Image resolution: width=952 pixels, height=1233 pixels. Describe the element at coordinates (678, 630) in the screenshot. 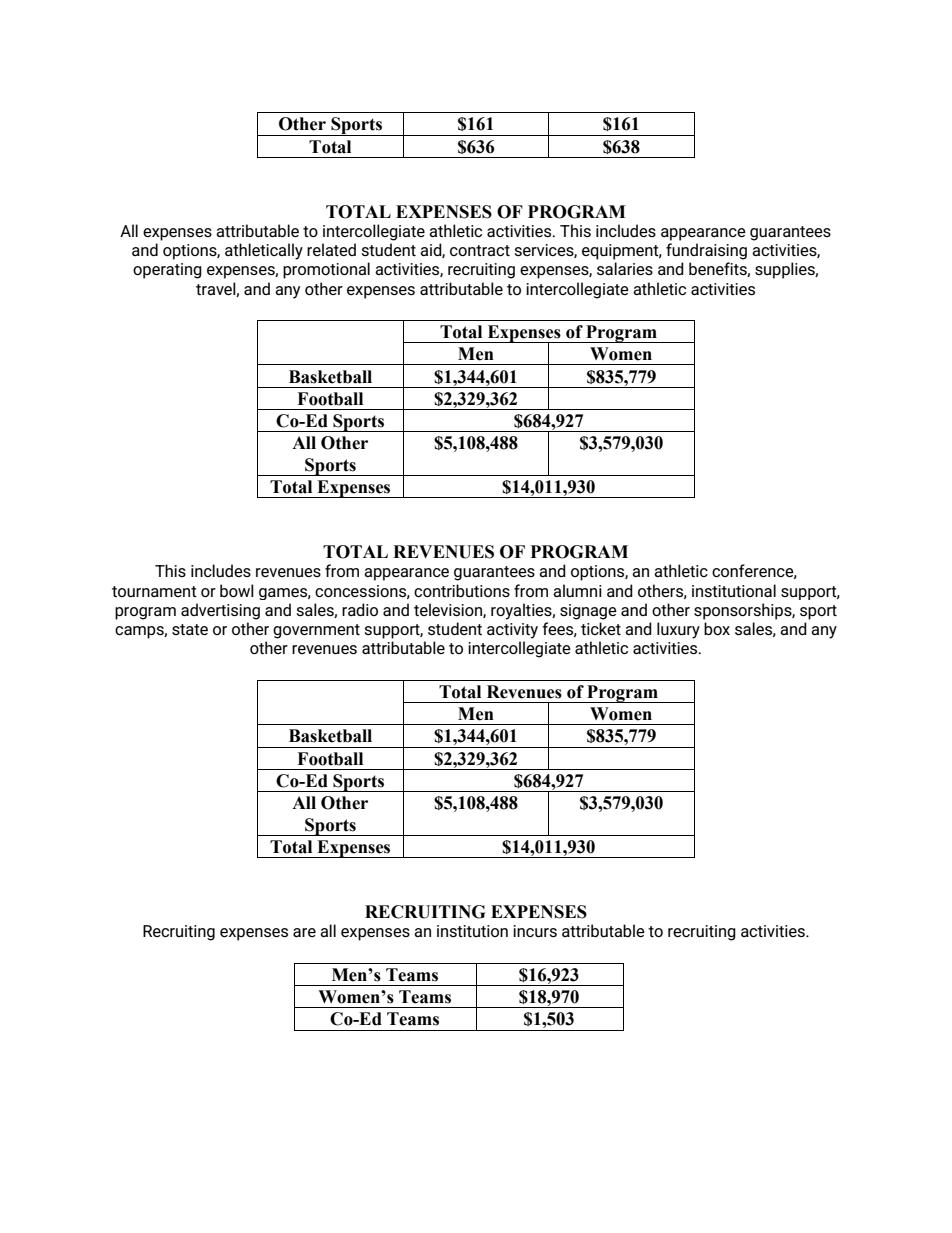

I see `luxury` at that location.
